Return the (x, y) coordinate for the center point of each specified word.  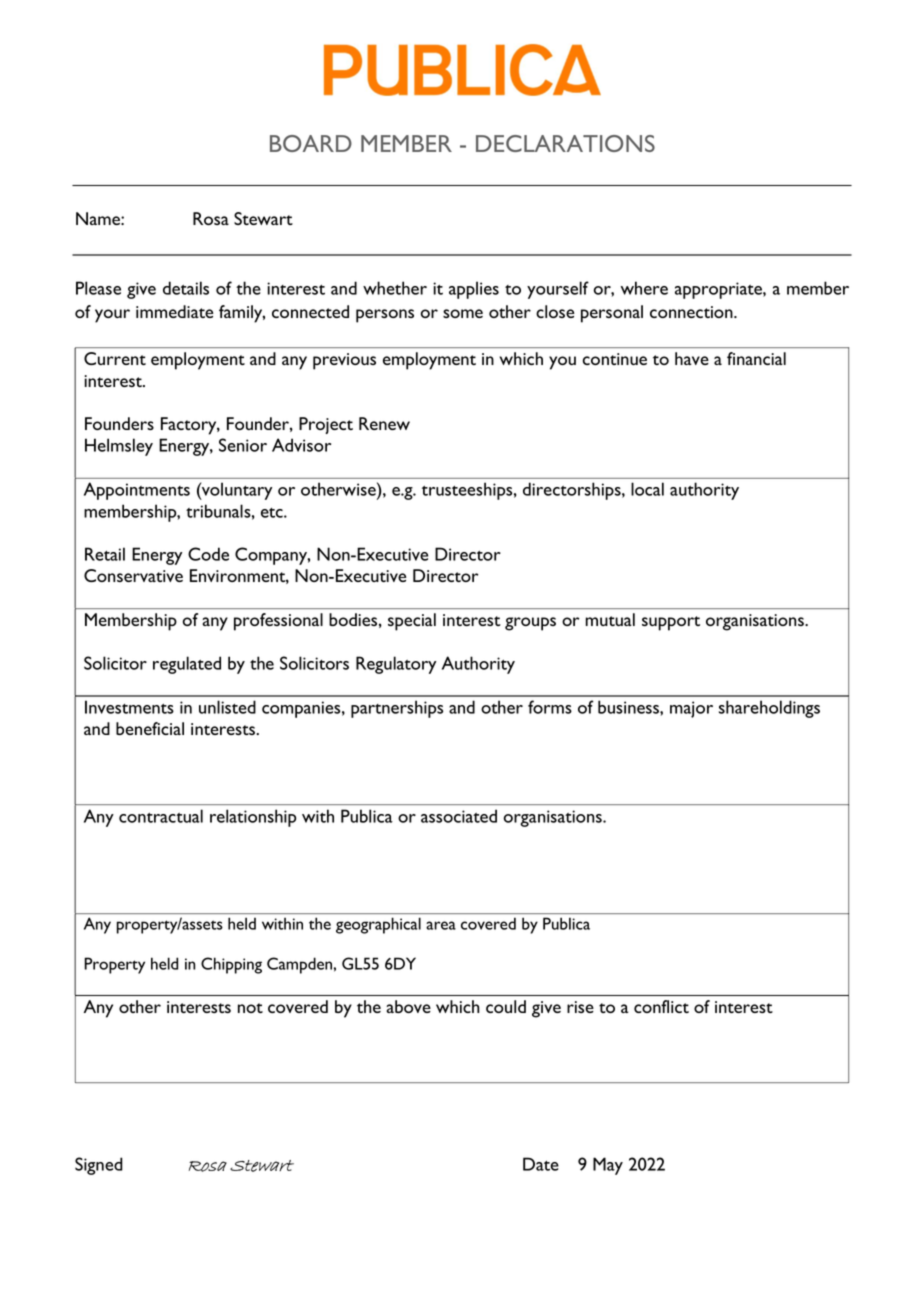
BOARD (311, 143)
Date (541, 1164)
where (644, 288)
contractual (161, 816)
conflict (661, 1006)
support (671, 623)
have (692, 358)
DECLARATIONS (565, 143)
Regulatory (396, 665)
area (441, 925)
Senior (243, 445)
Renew (384, 423)
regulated (187, 665)
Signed (99, 1166)
